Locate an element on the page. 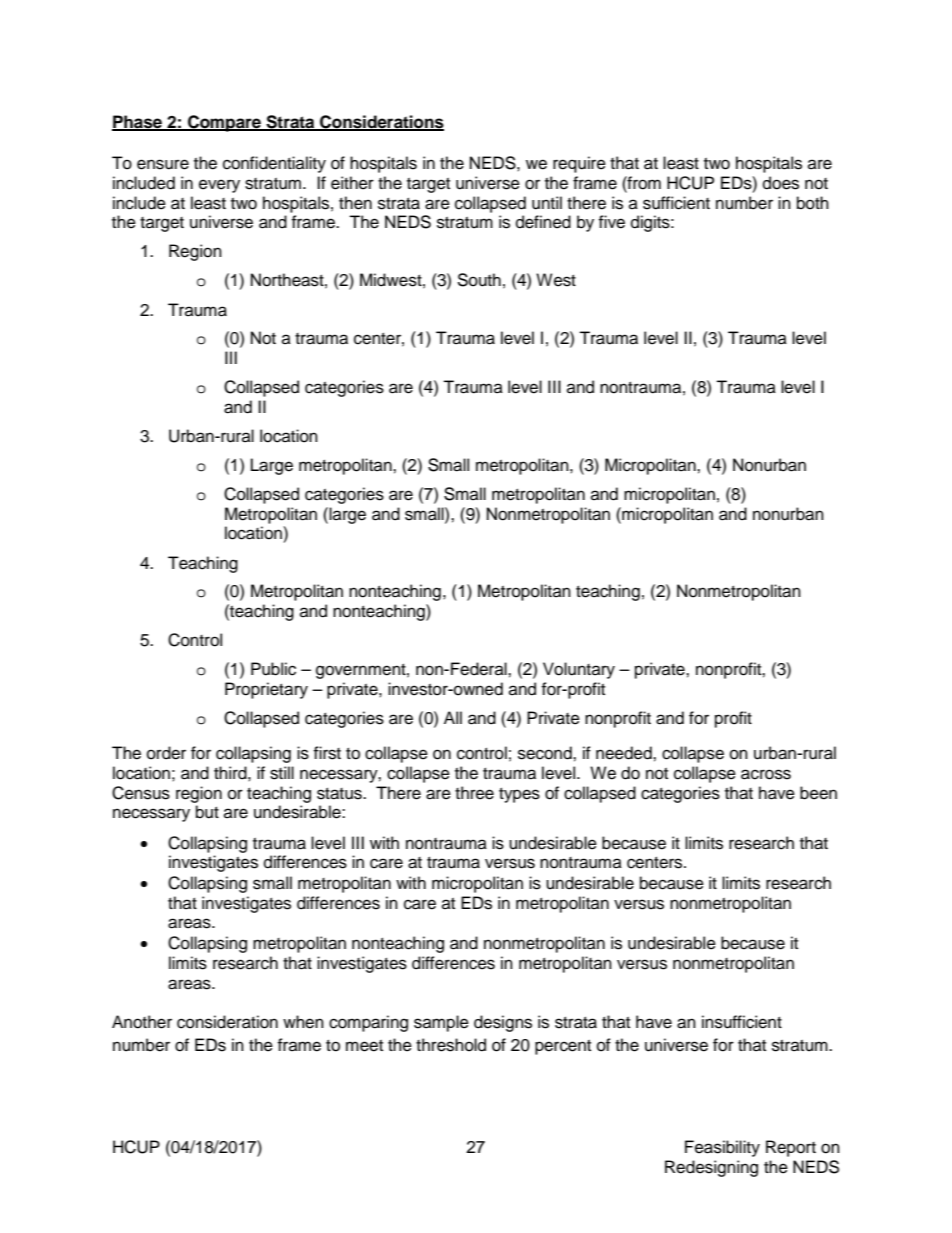  until is located at coordinates (547, 203).
